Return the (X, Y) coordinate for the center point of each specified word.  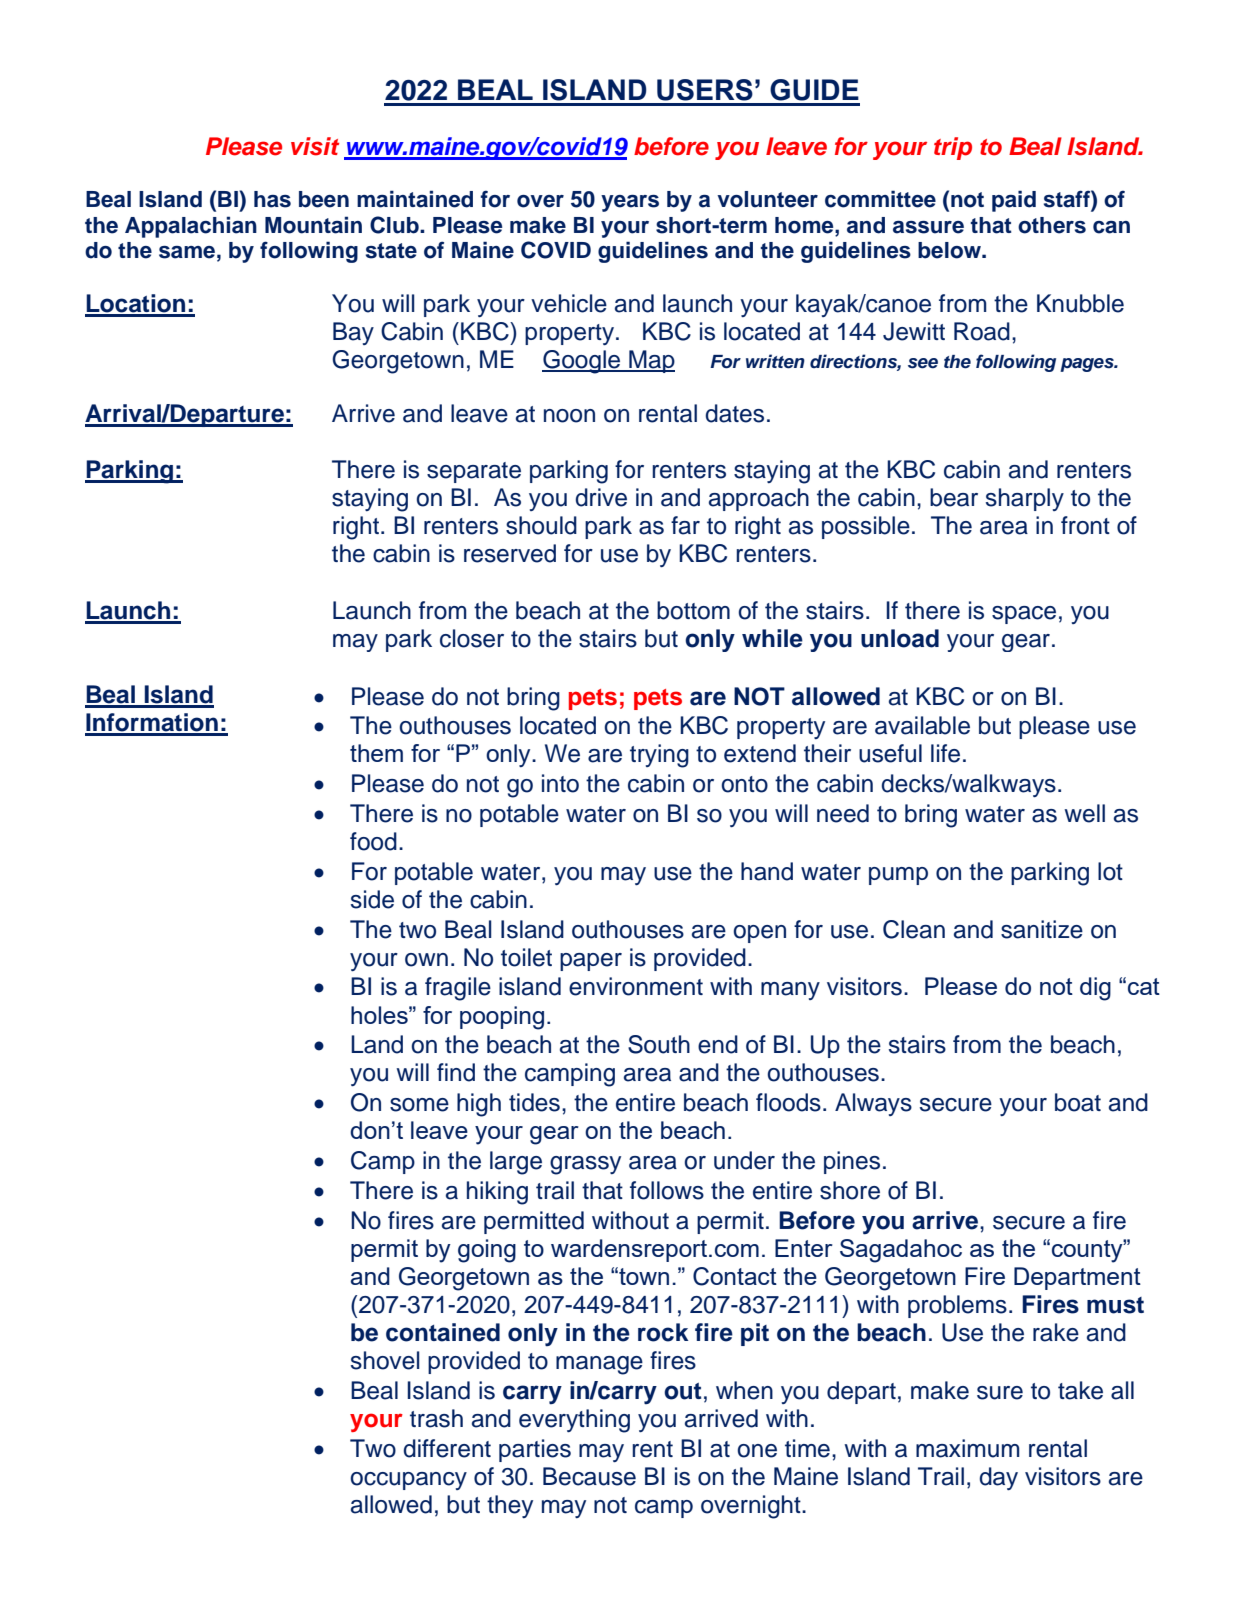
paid (1014, 201)
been (324, 199)
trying (659, 756)
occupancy (408, 1481)
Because (589, 1476)
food (373, 841)
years (630, 203)
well (1084, 813)
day (998, 1478)
